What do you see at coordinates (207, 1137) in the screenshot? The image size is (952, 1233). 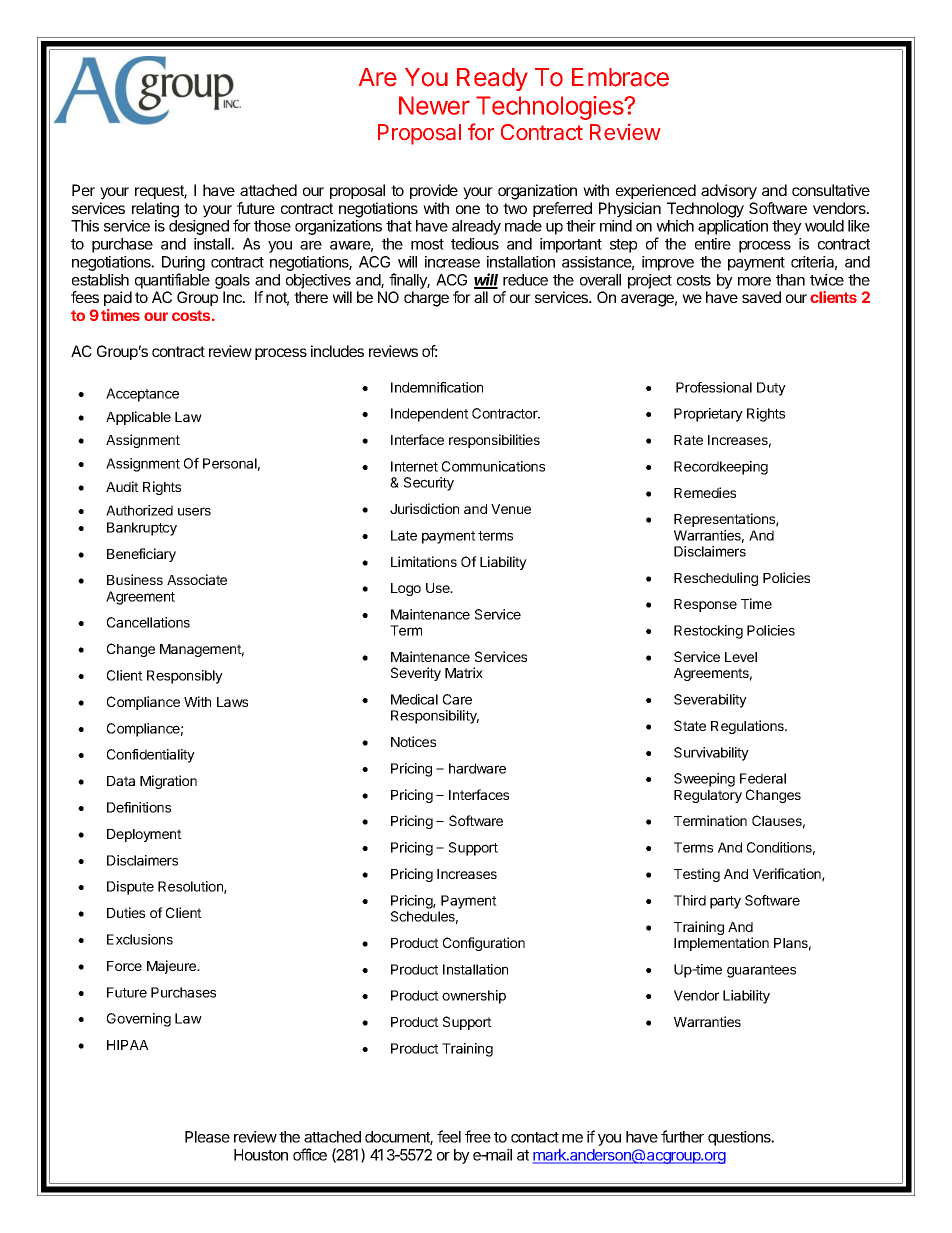 I see `Please` at bounding box center [207, 1137].
